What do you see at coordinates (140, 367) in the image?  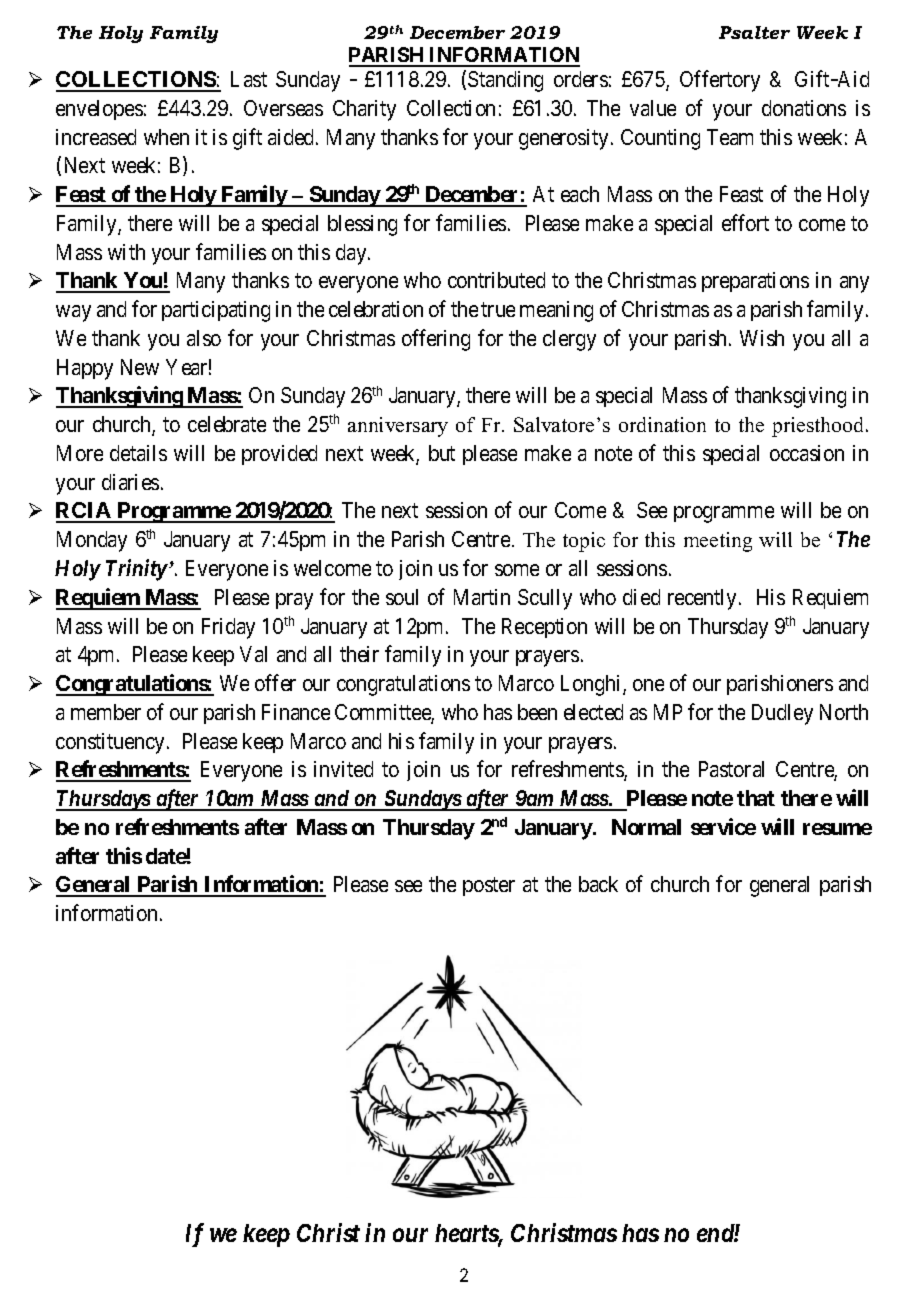 I see `New` at bounding box center [140, 367].
